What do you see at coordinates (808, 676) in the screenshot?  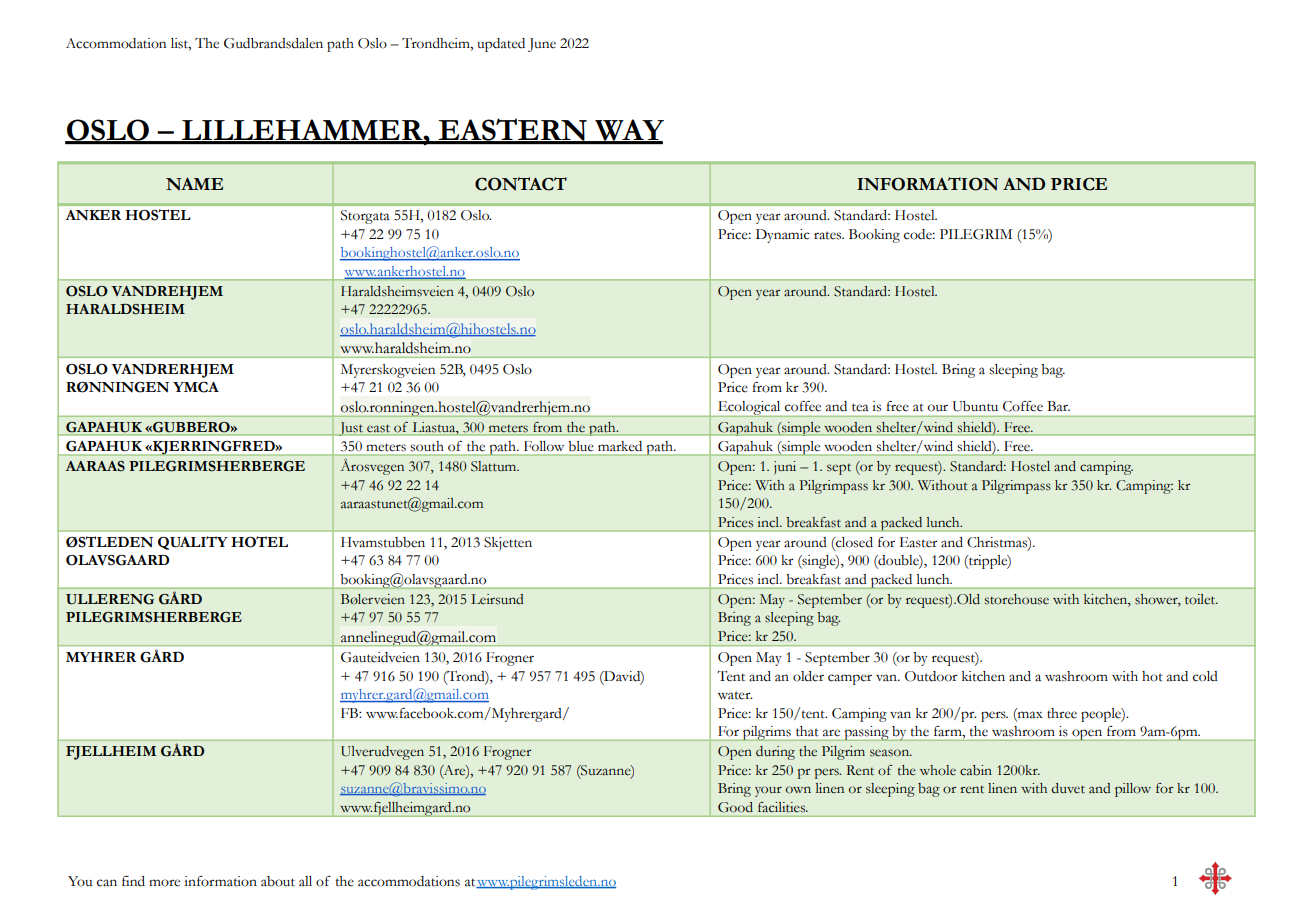 I see `older` at bounding box center [808, 676].
